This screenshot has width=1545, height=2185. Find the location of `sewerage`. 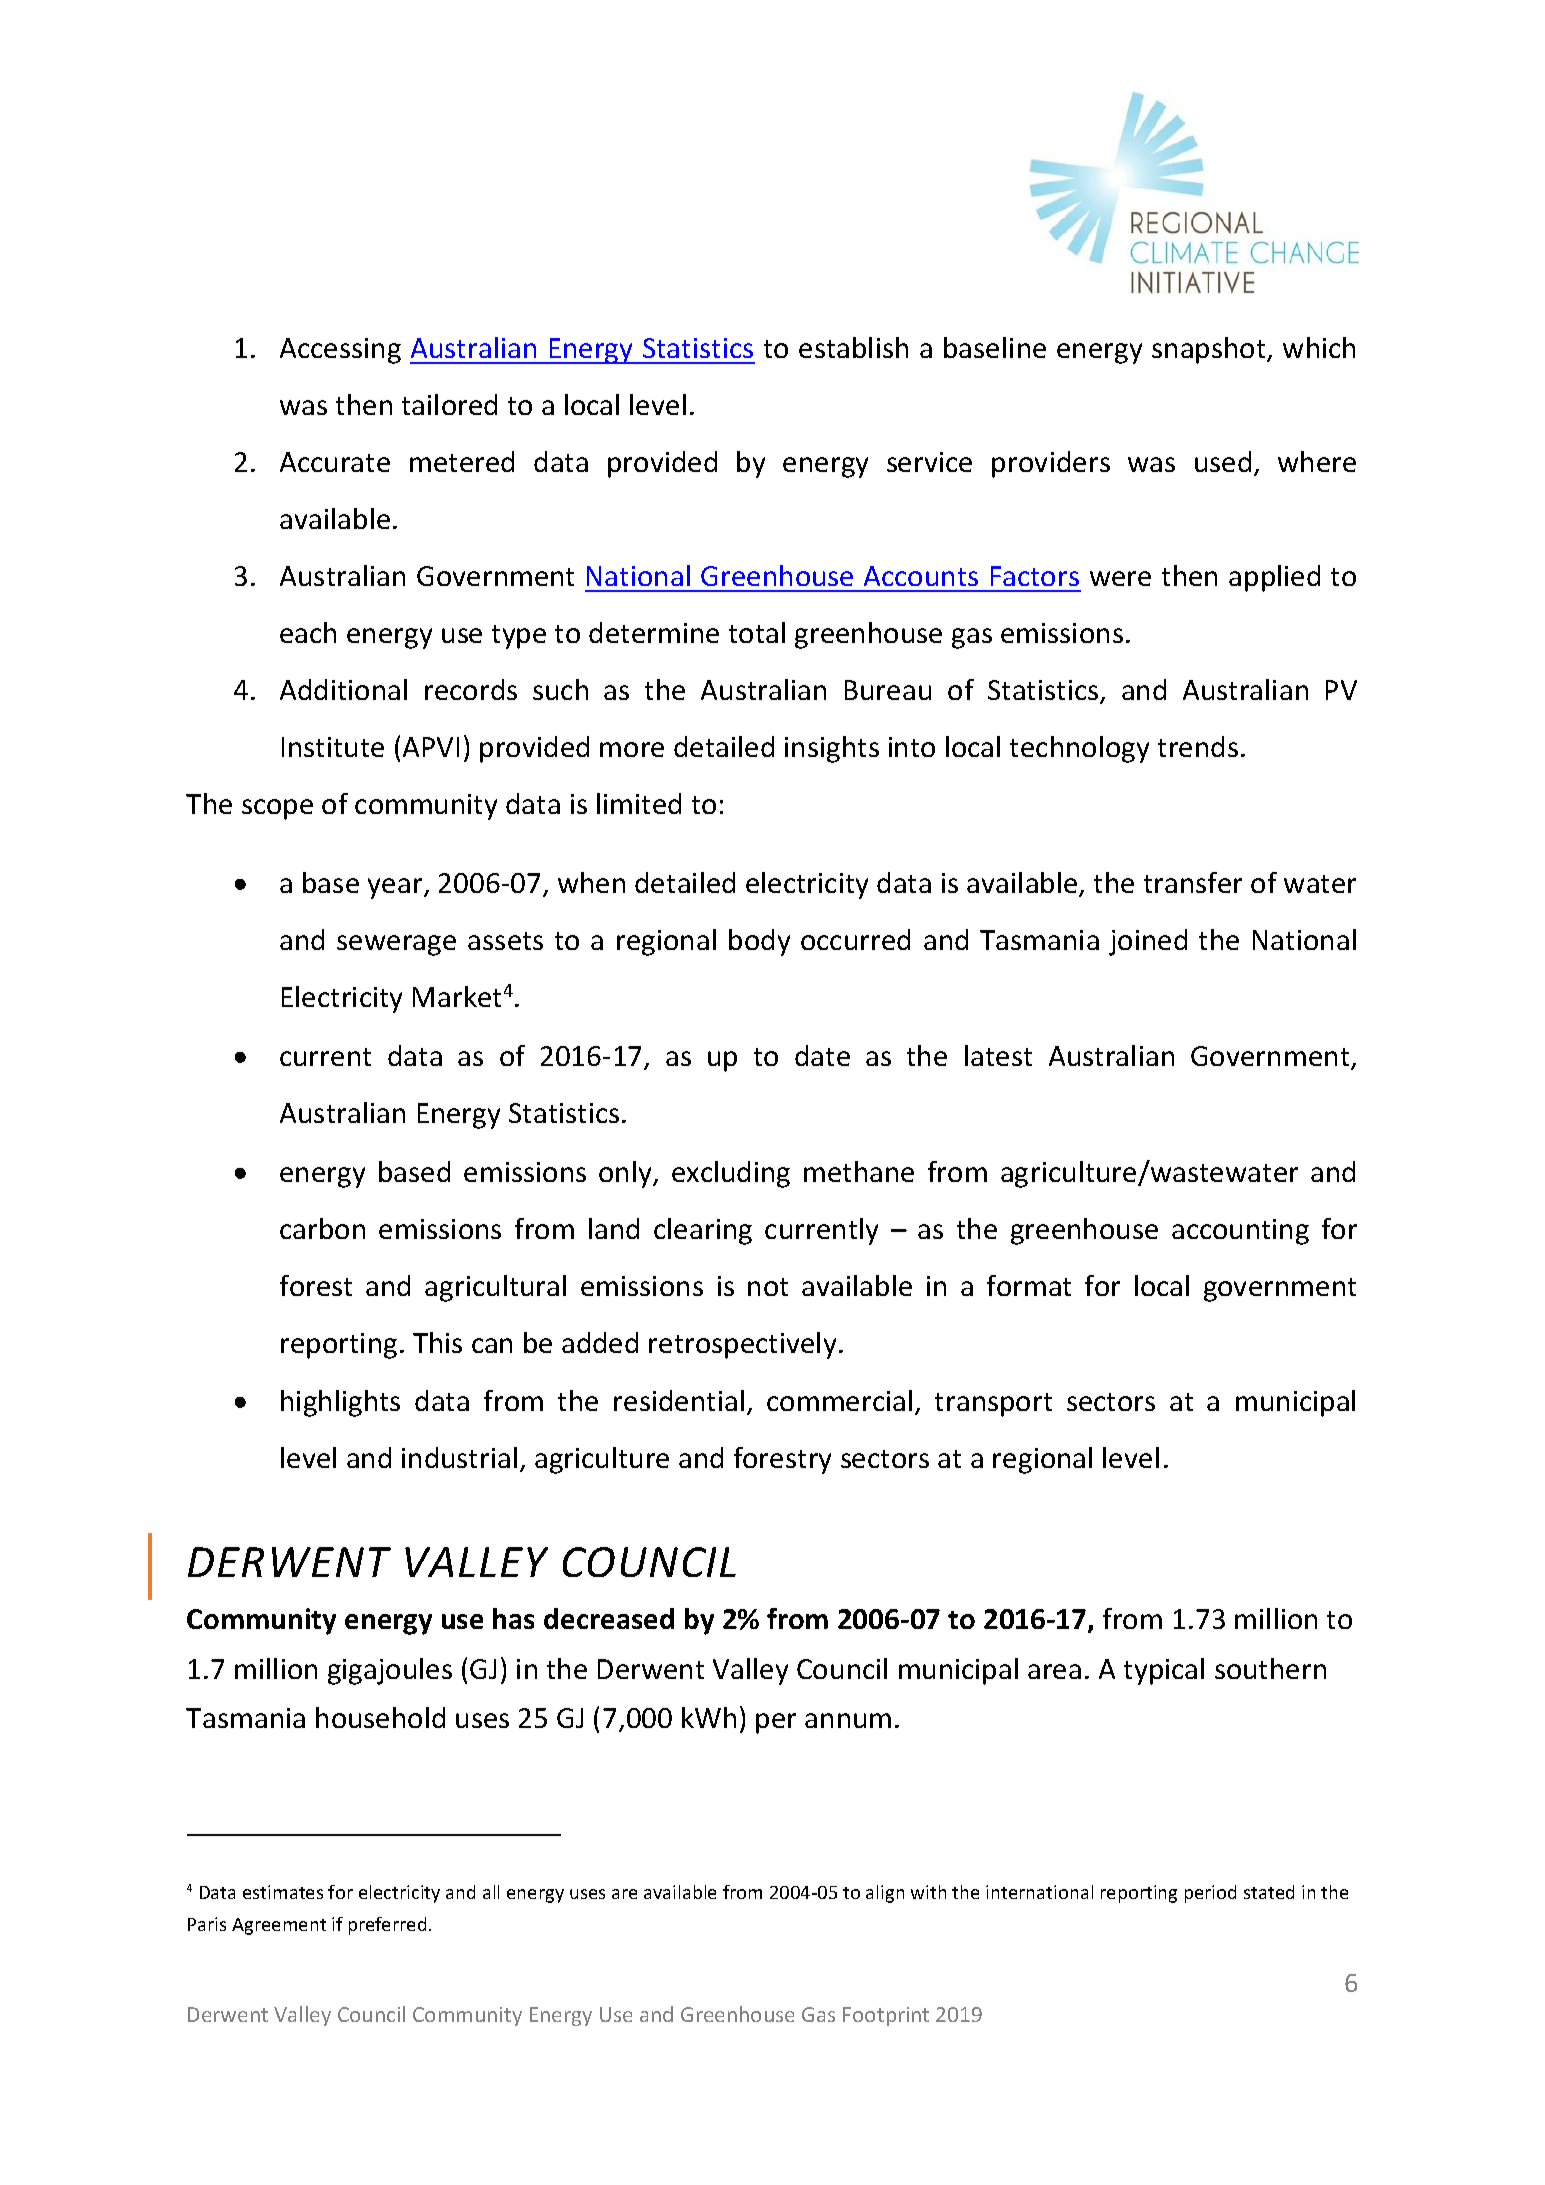

sewerage is located at coordinates (396, 945).
